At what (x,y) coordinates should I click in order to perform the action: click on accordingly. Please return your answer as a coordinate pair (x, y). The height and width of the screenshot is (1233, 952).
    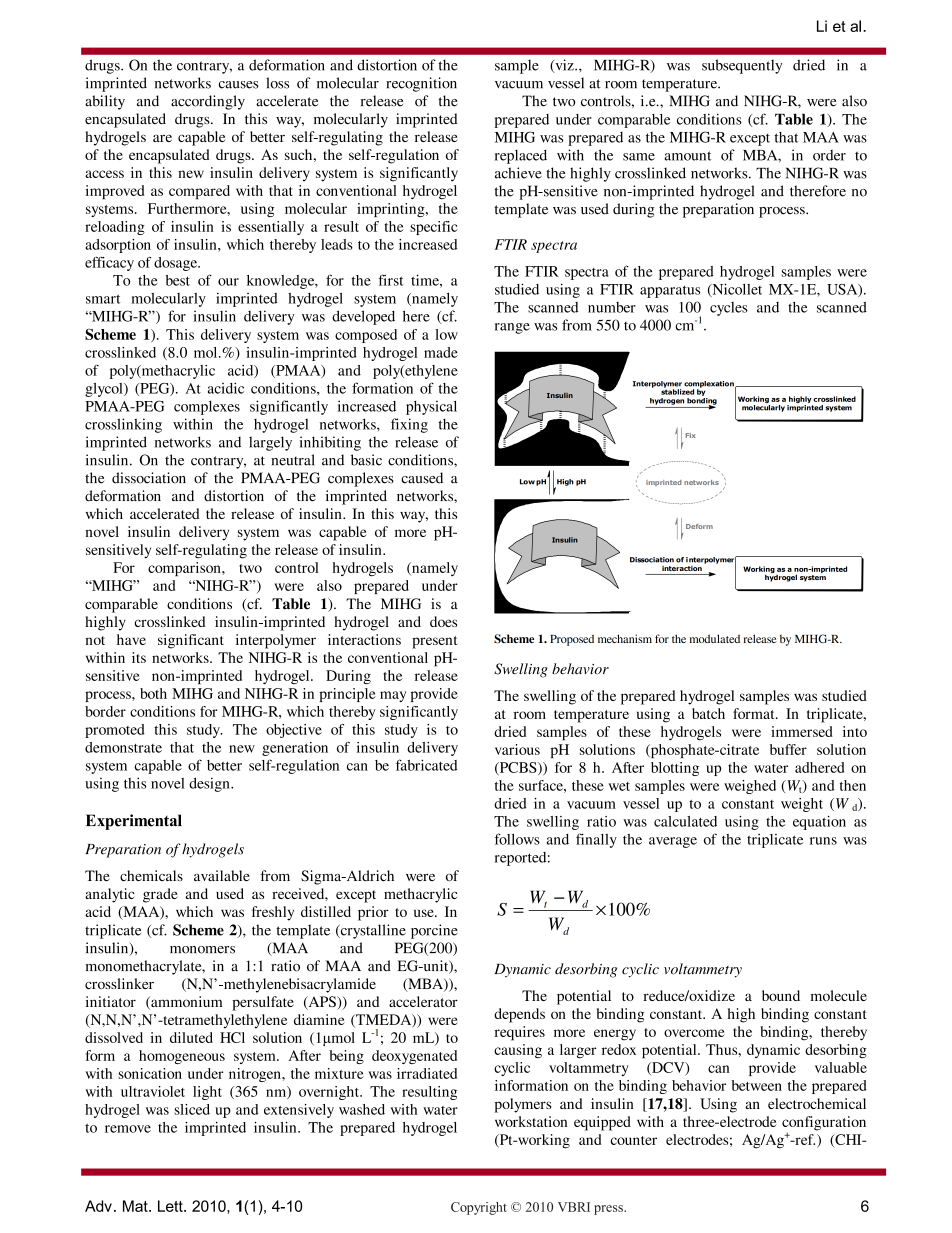
    Looking at the image, I should click on (208, 102).
